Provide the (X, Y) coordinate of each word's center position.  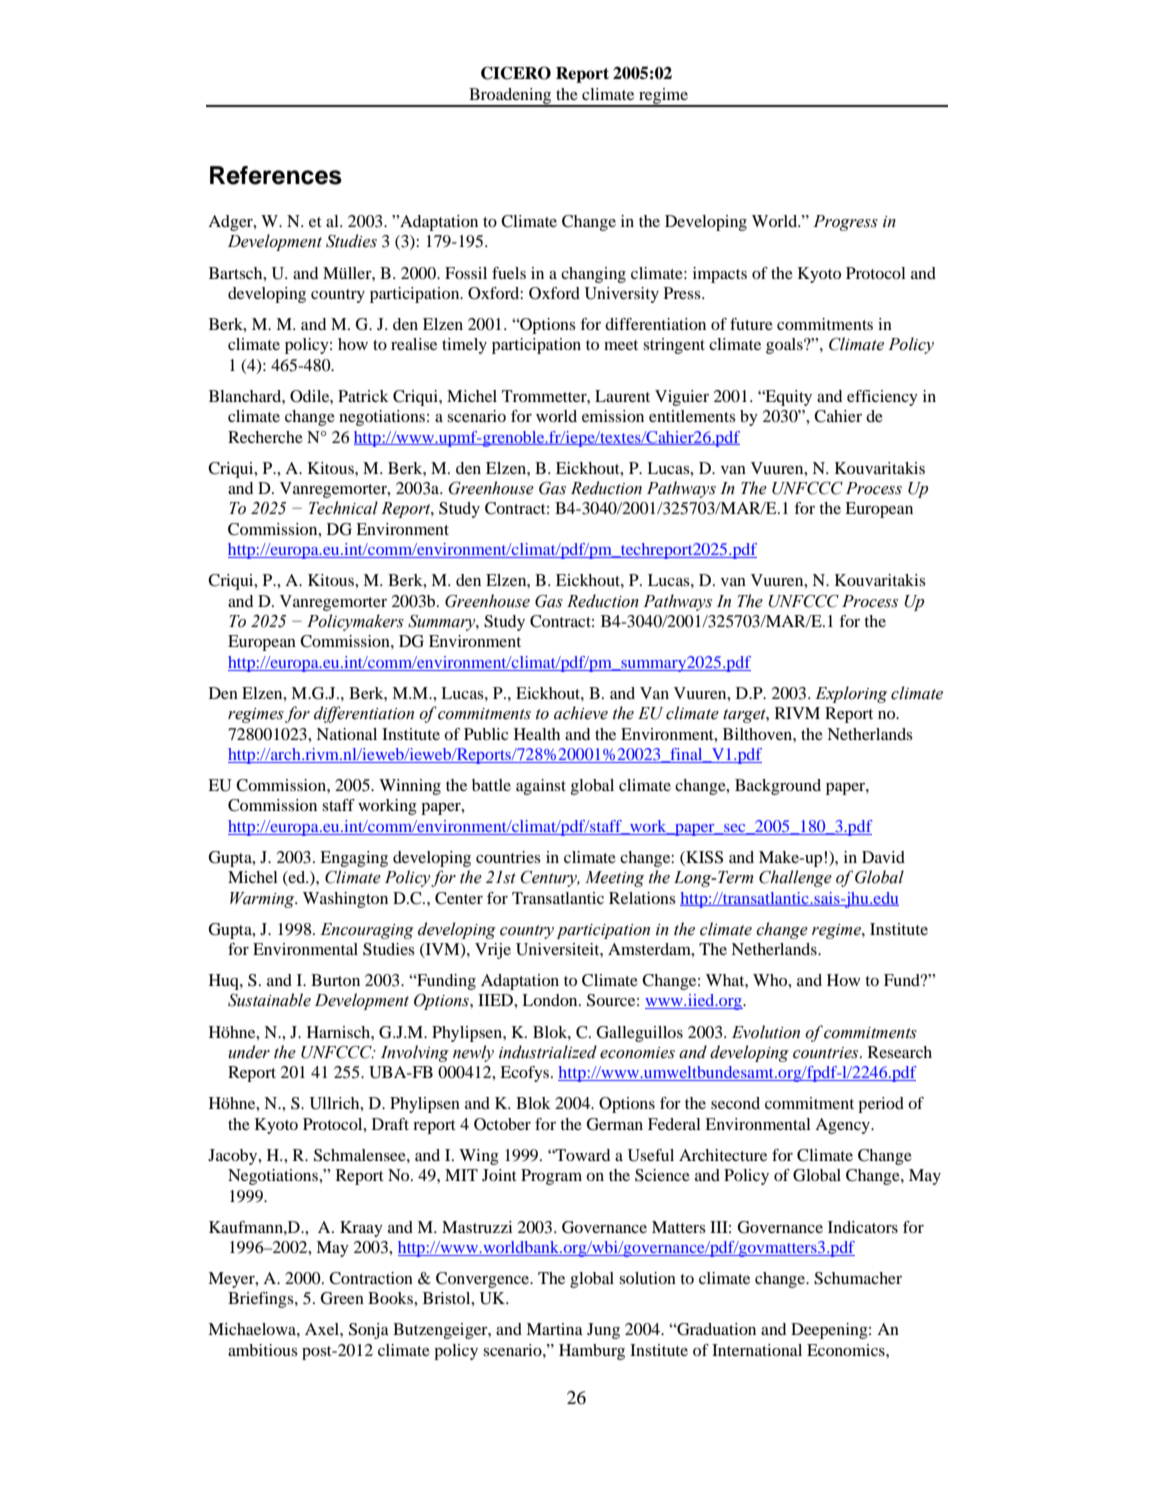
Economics (847, 1350)
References (276, 175)
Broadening (510, 97)
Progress (845, 223)
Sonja (369, 1331)
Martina (554, 1329)
